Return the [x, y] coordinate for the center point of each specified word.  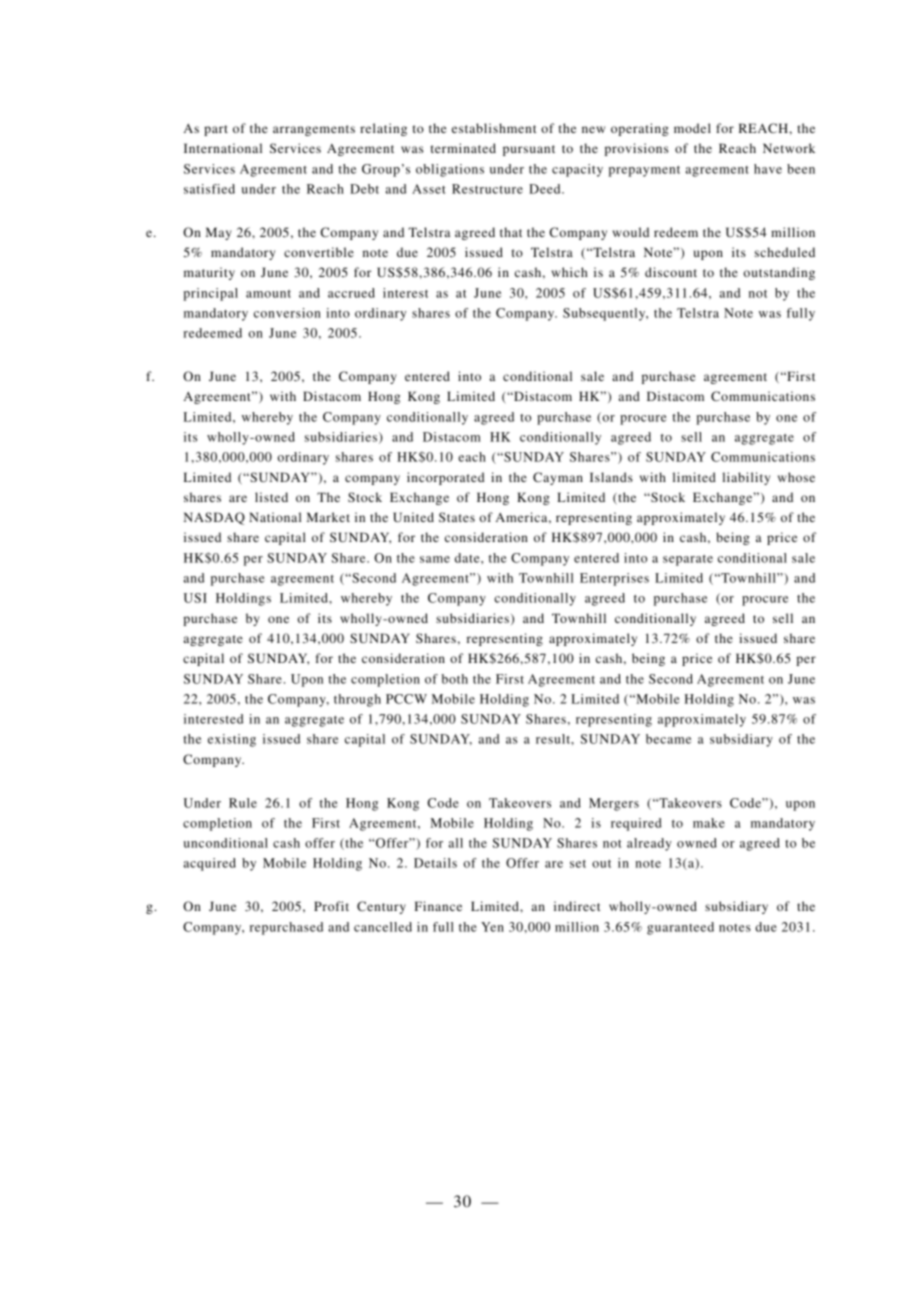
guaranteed [680, 928]
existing [232, 740]
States [457, 517]
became [668, 739]
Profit [331, 906]
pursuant [529, 150]
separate [688, 560]
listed [271, 497]
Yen [492, 927]
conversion [287, 313]
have [768, 169]
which [570, 272]
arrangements [314, 130]
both [455, 679]
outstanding [779, 273]
